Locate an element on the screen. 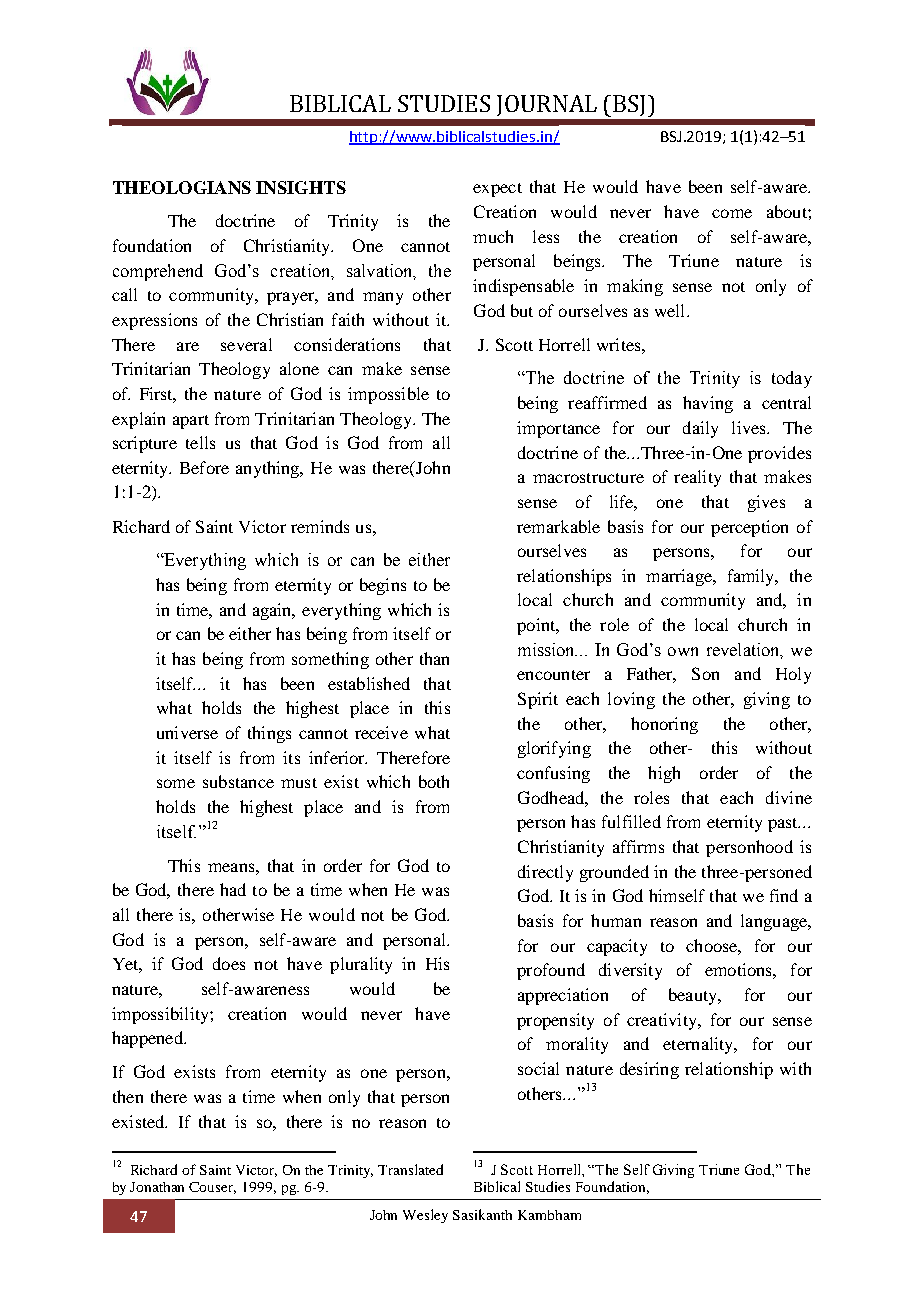 This screenshot has width=924, height=1308. honoring is located at coordinates (664, 725).
